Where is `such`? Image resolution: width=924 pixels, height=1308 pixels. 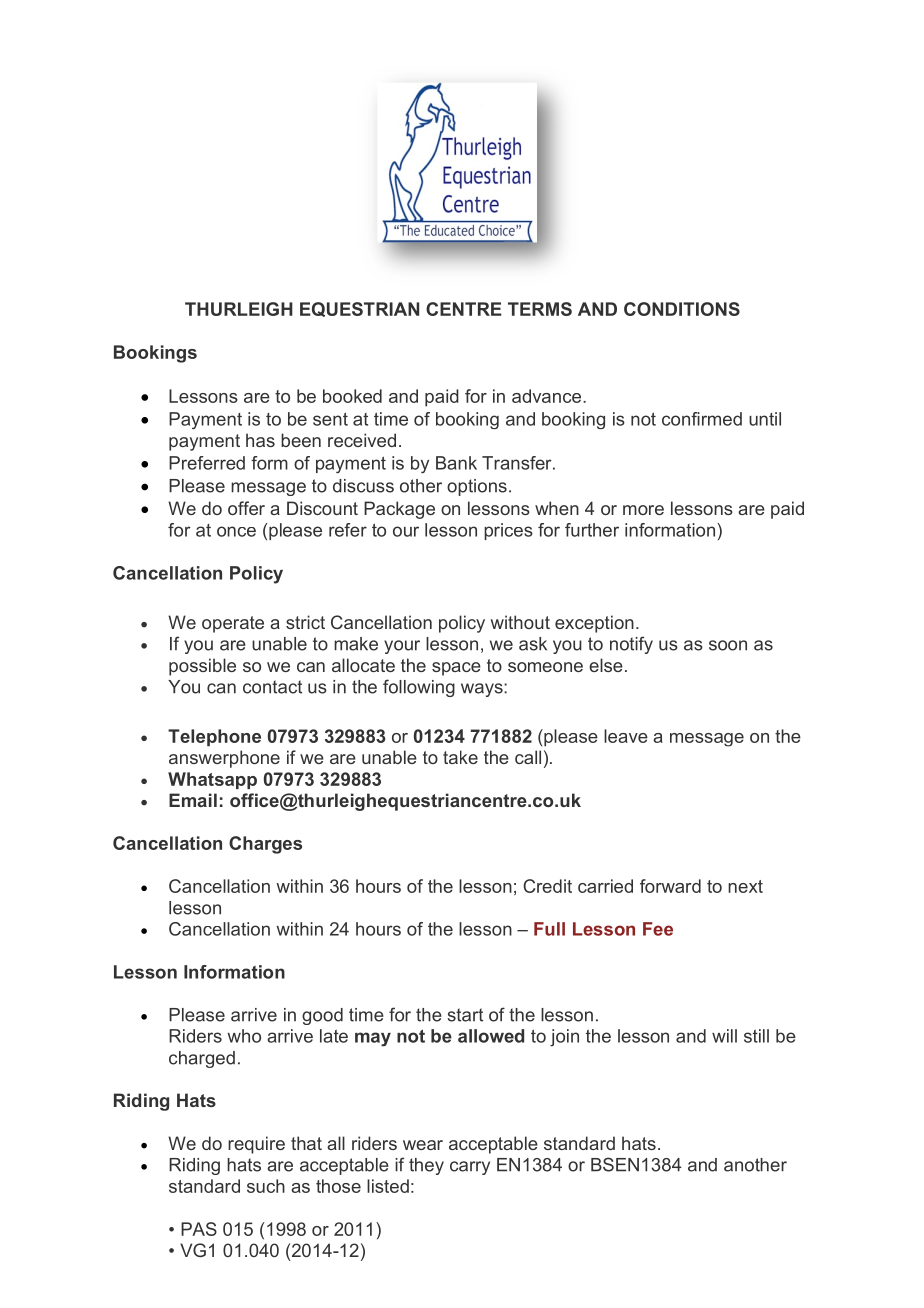 such is located at coordinates (266, 1186).
